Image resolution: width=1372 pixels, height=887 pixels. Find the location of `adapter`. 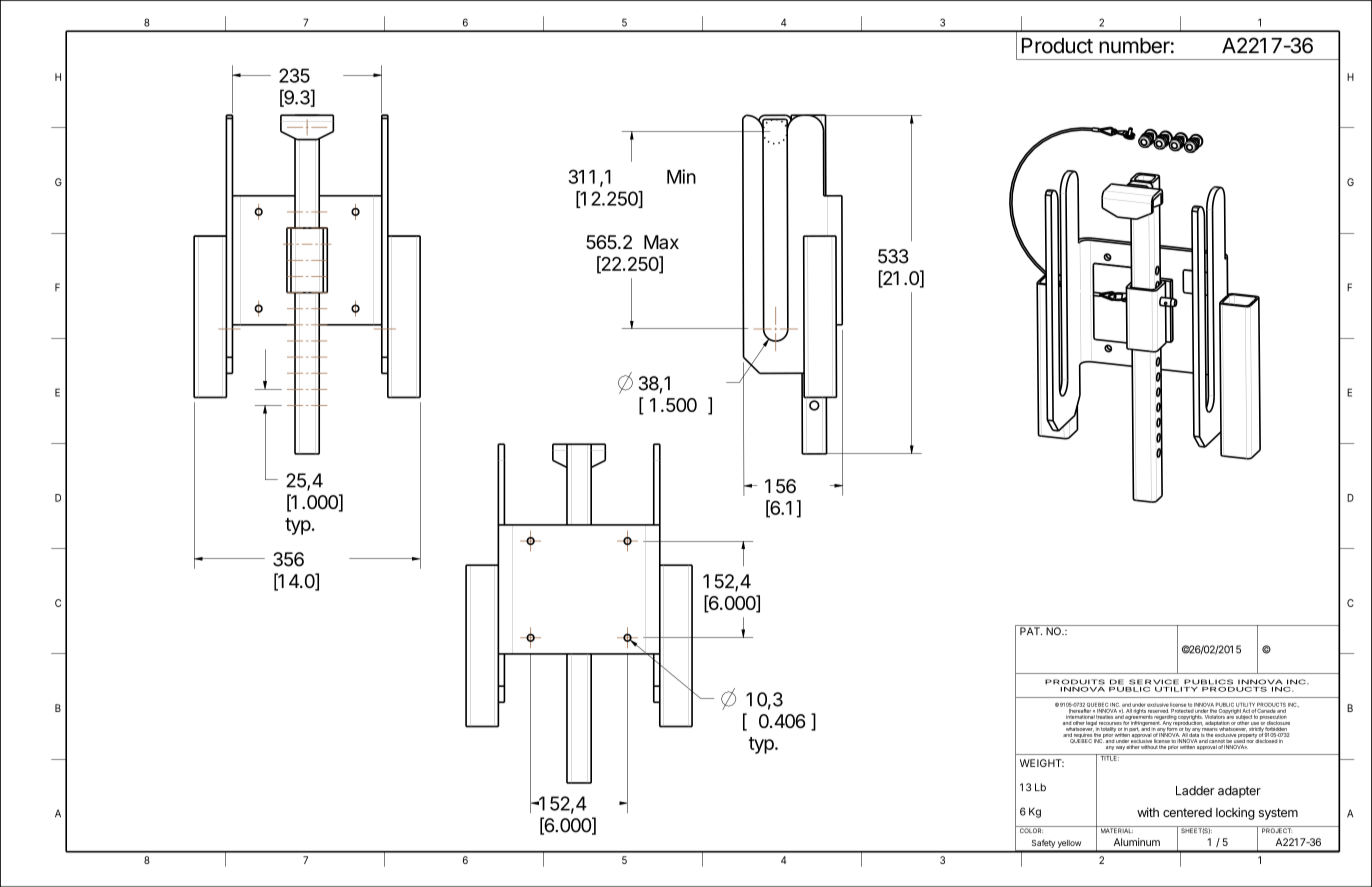

adapter is located at coordinates (1239, 792).
